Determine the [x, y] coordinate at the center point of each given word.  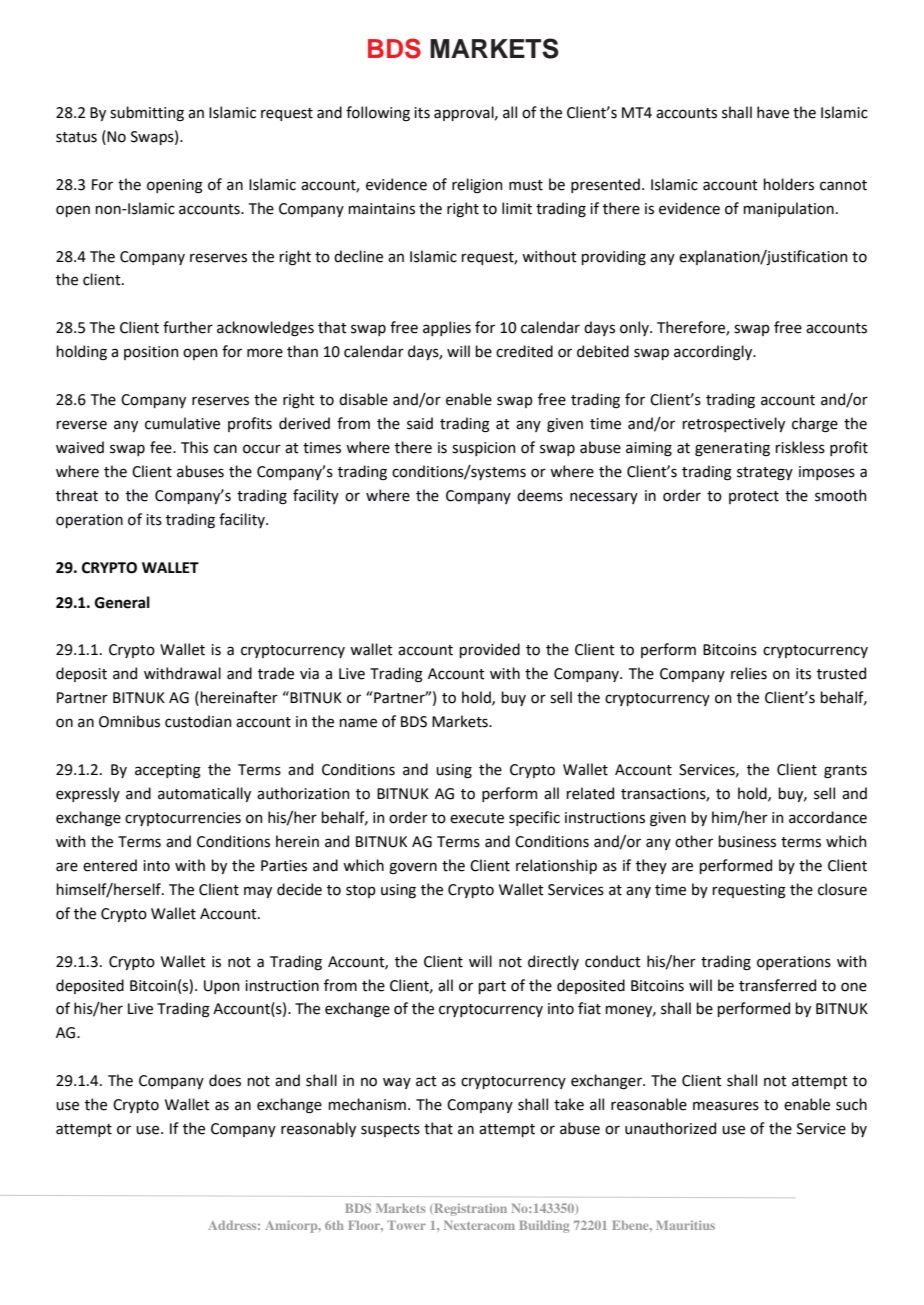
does [225, 1080]
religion [477, 185]
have [773, 112]
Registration [469, 1209]
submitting [147, 113]
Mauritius [685, 1225]
